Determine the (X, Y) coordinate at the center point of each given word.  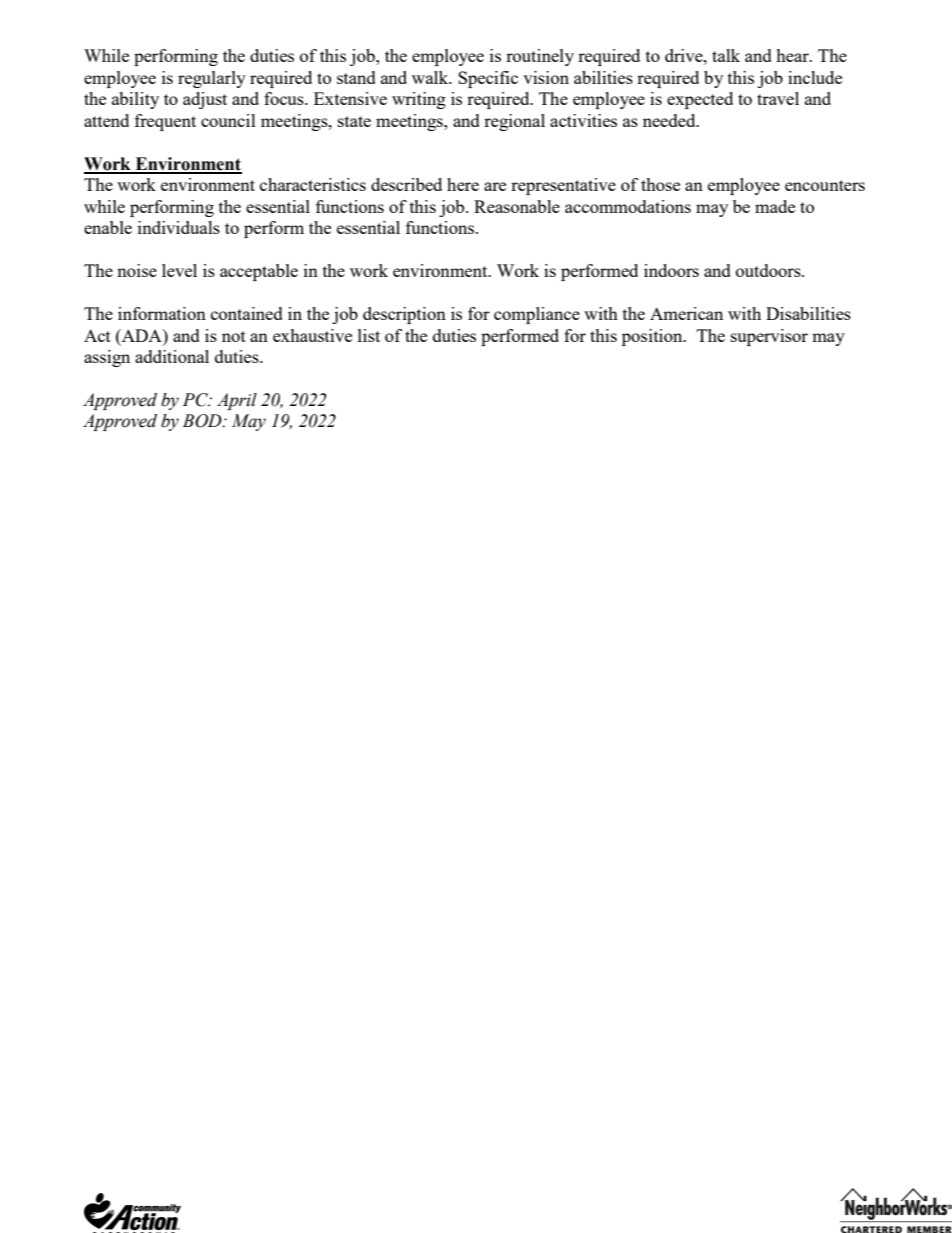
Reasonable (517, 206)
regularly (212, 79)
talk (726, 55)
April (237, 401)
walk (431, 77)
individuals (179, 227)
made (775, 206)
